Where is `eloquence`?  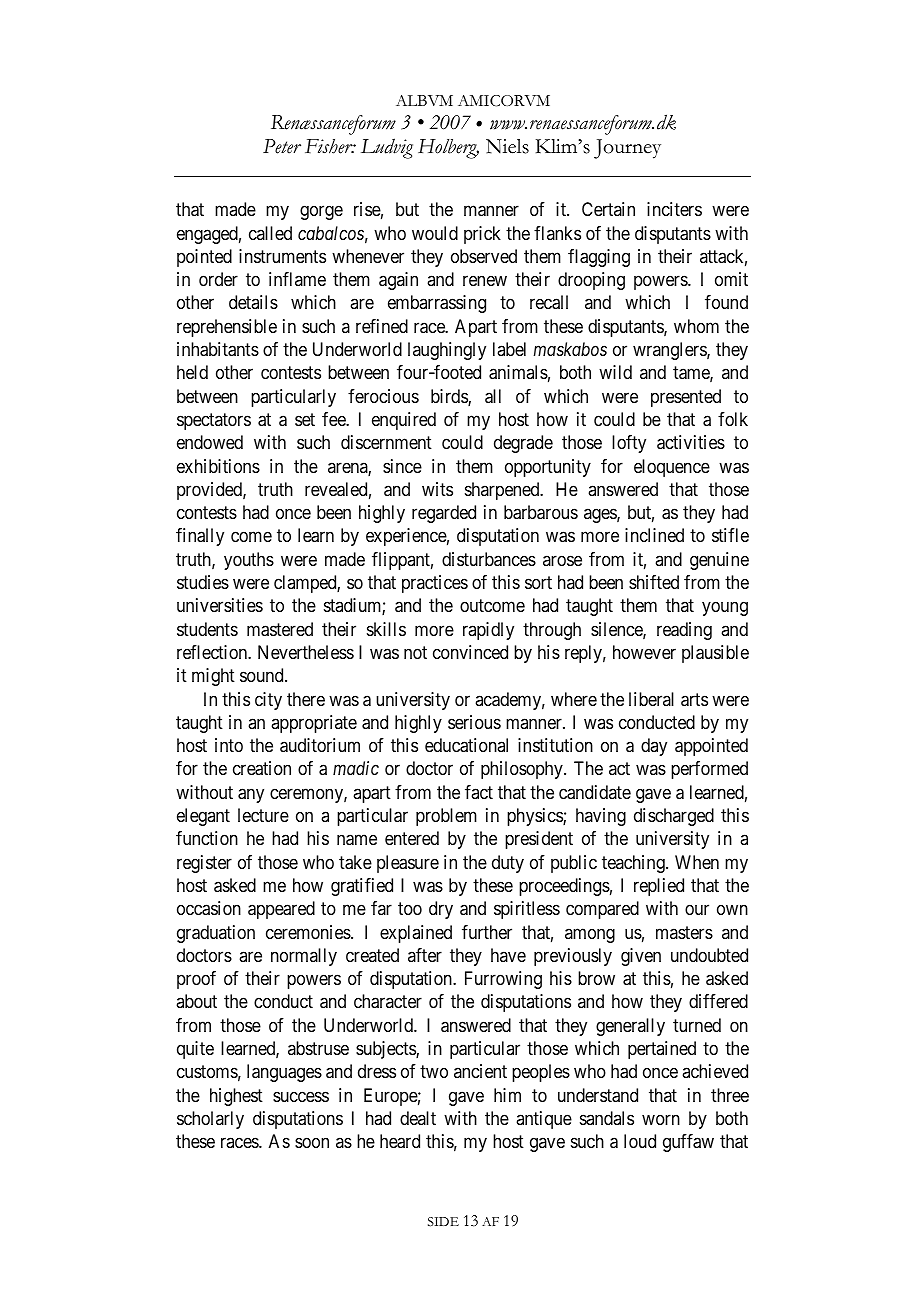
eloquence is located at coordinates (672, 468).
